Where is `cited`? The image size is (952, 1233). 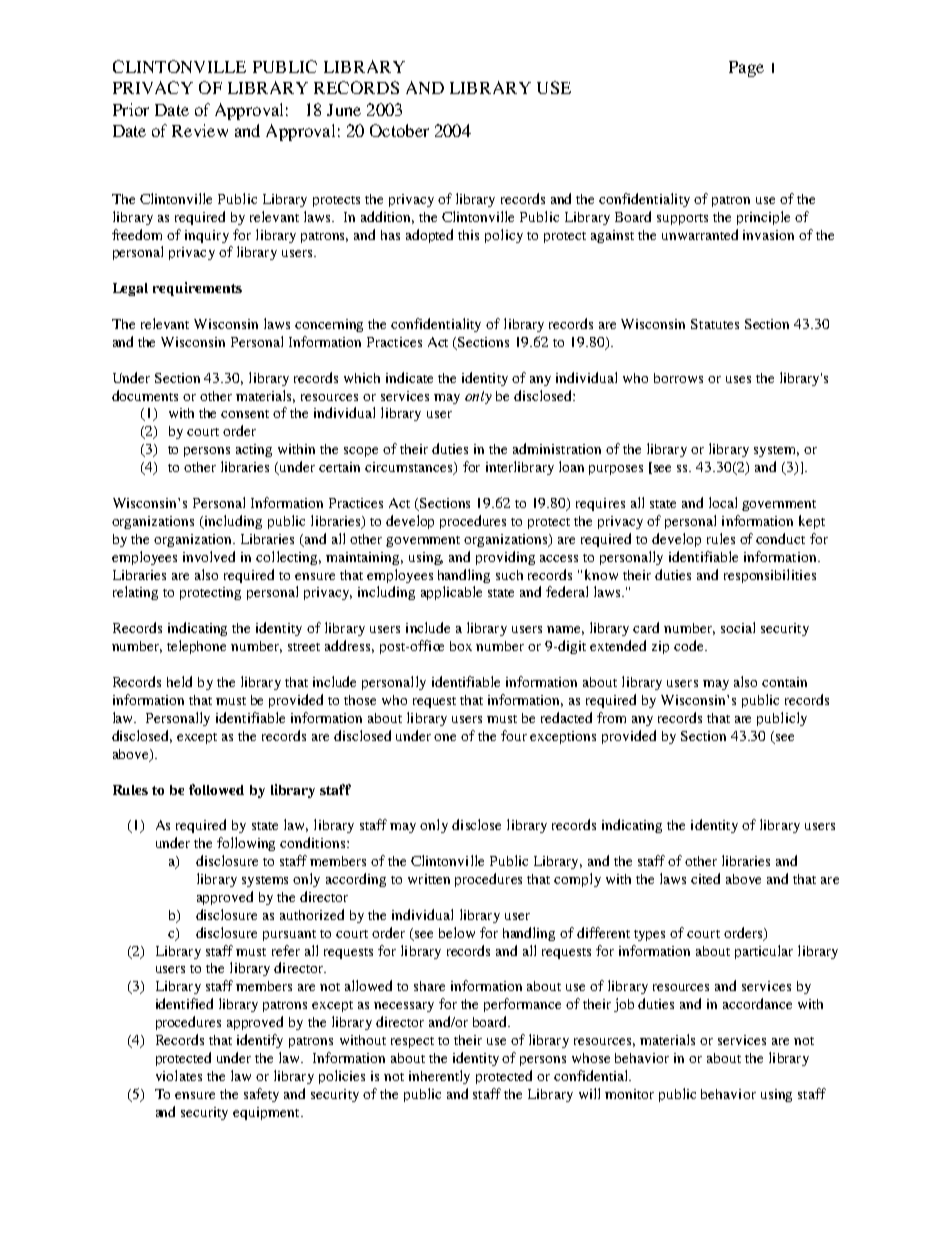 cited is located at coordinates (705, 878).
